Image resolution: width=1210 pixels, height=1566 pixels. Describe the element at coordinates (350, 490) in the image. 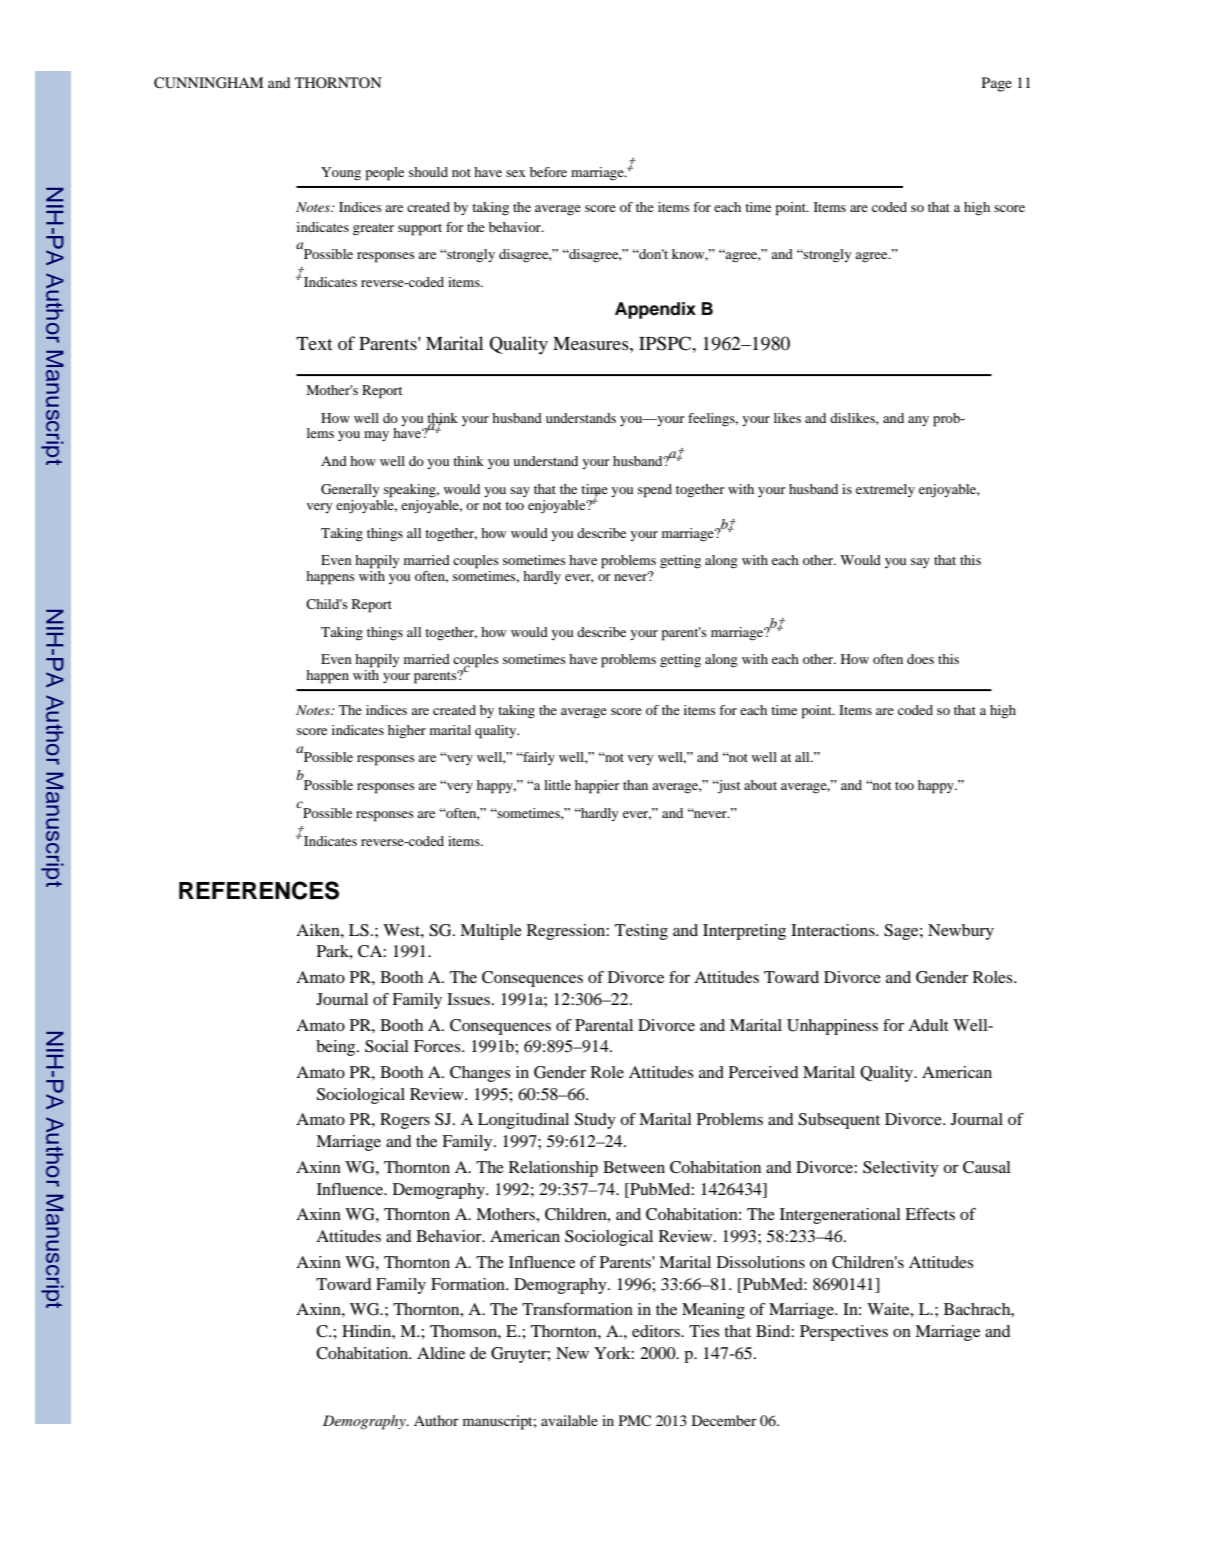

I see `Generally` at that location.
